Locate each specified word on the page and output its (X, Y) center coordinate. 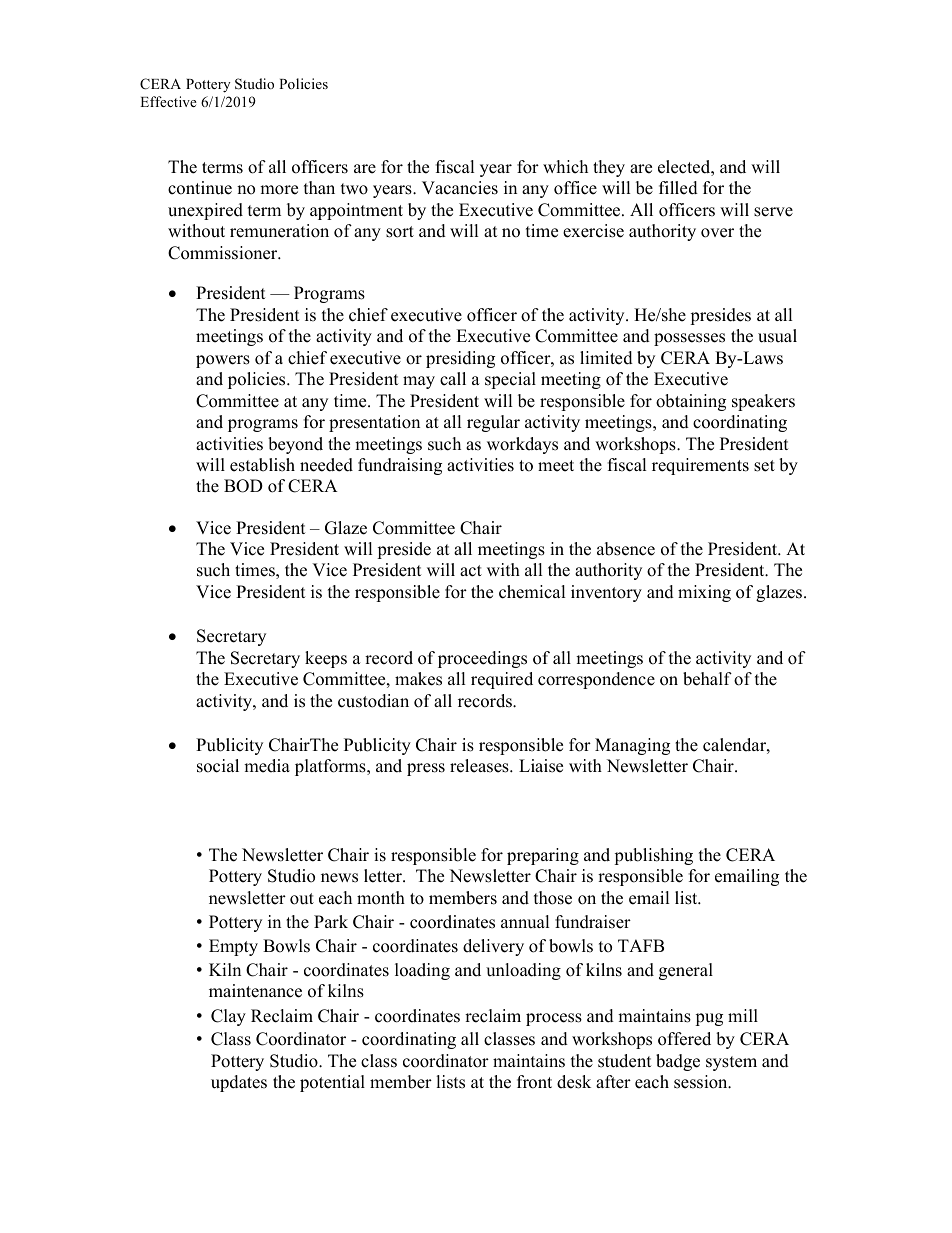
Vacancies (460, 188)
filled (678, 188)
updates (239, 1083)
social (218, 766)
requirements (700, 466)
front (534, 1082)
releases (480, 766)
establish (262, 465)
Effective (168, 101)
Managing (632, 746)
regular (493, 423)
